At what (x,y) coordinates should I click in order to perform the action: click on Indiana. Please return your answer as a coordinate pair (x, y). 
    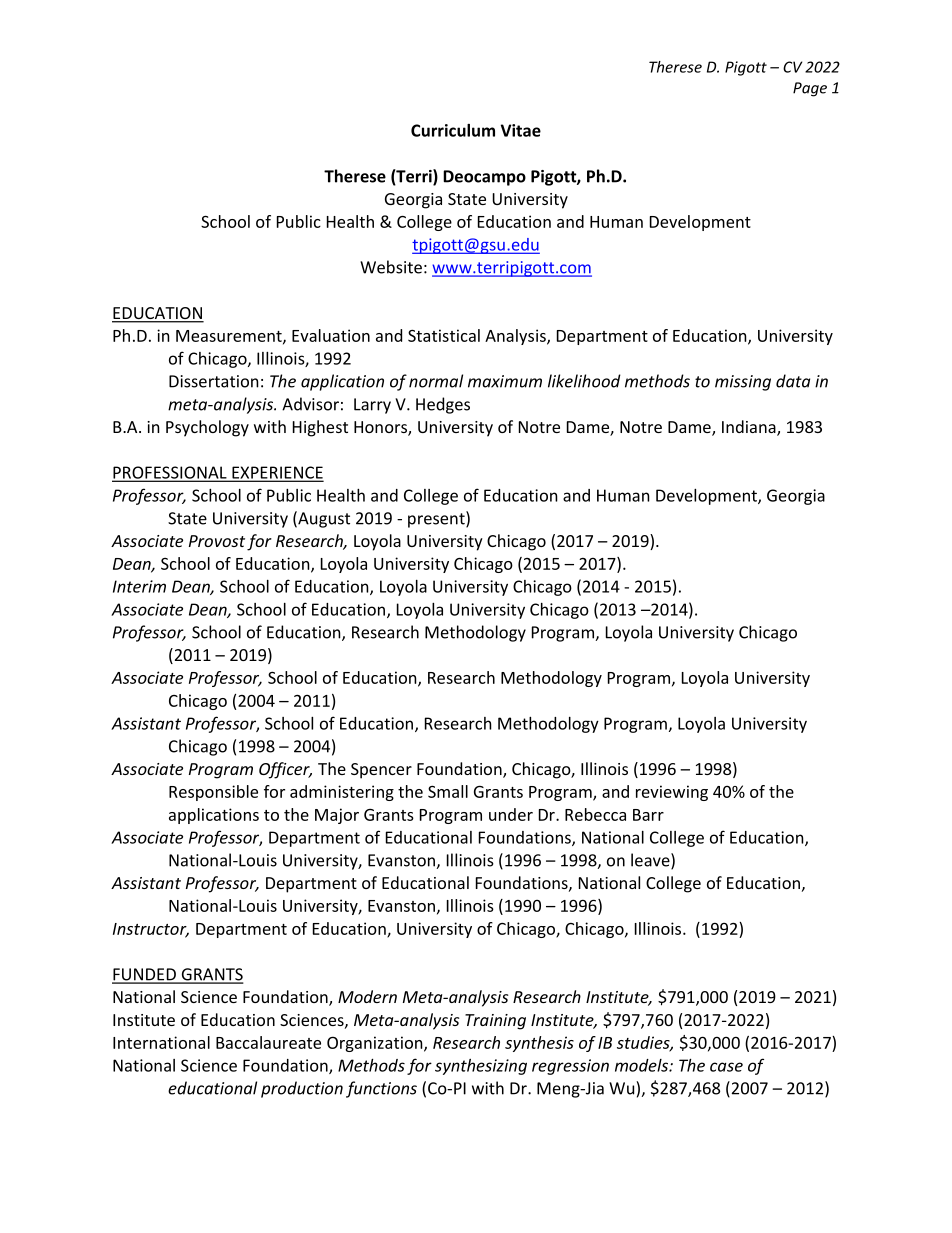
    Looking at the image, I should click on (750, 428).
